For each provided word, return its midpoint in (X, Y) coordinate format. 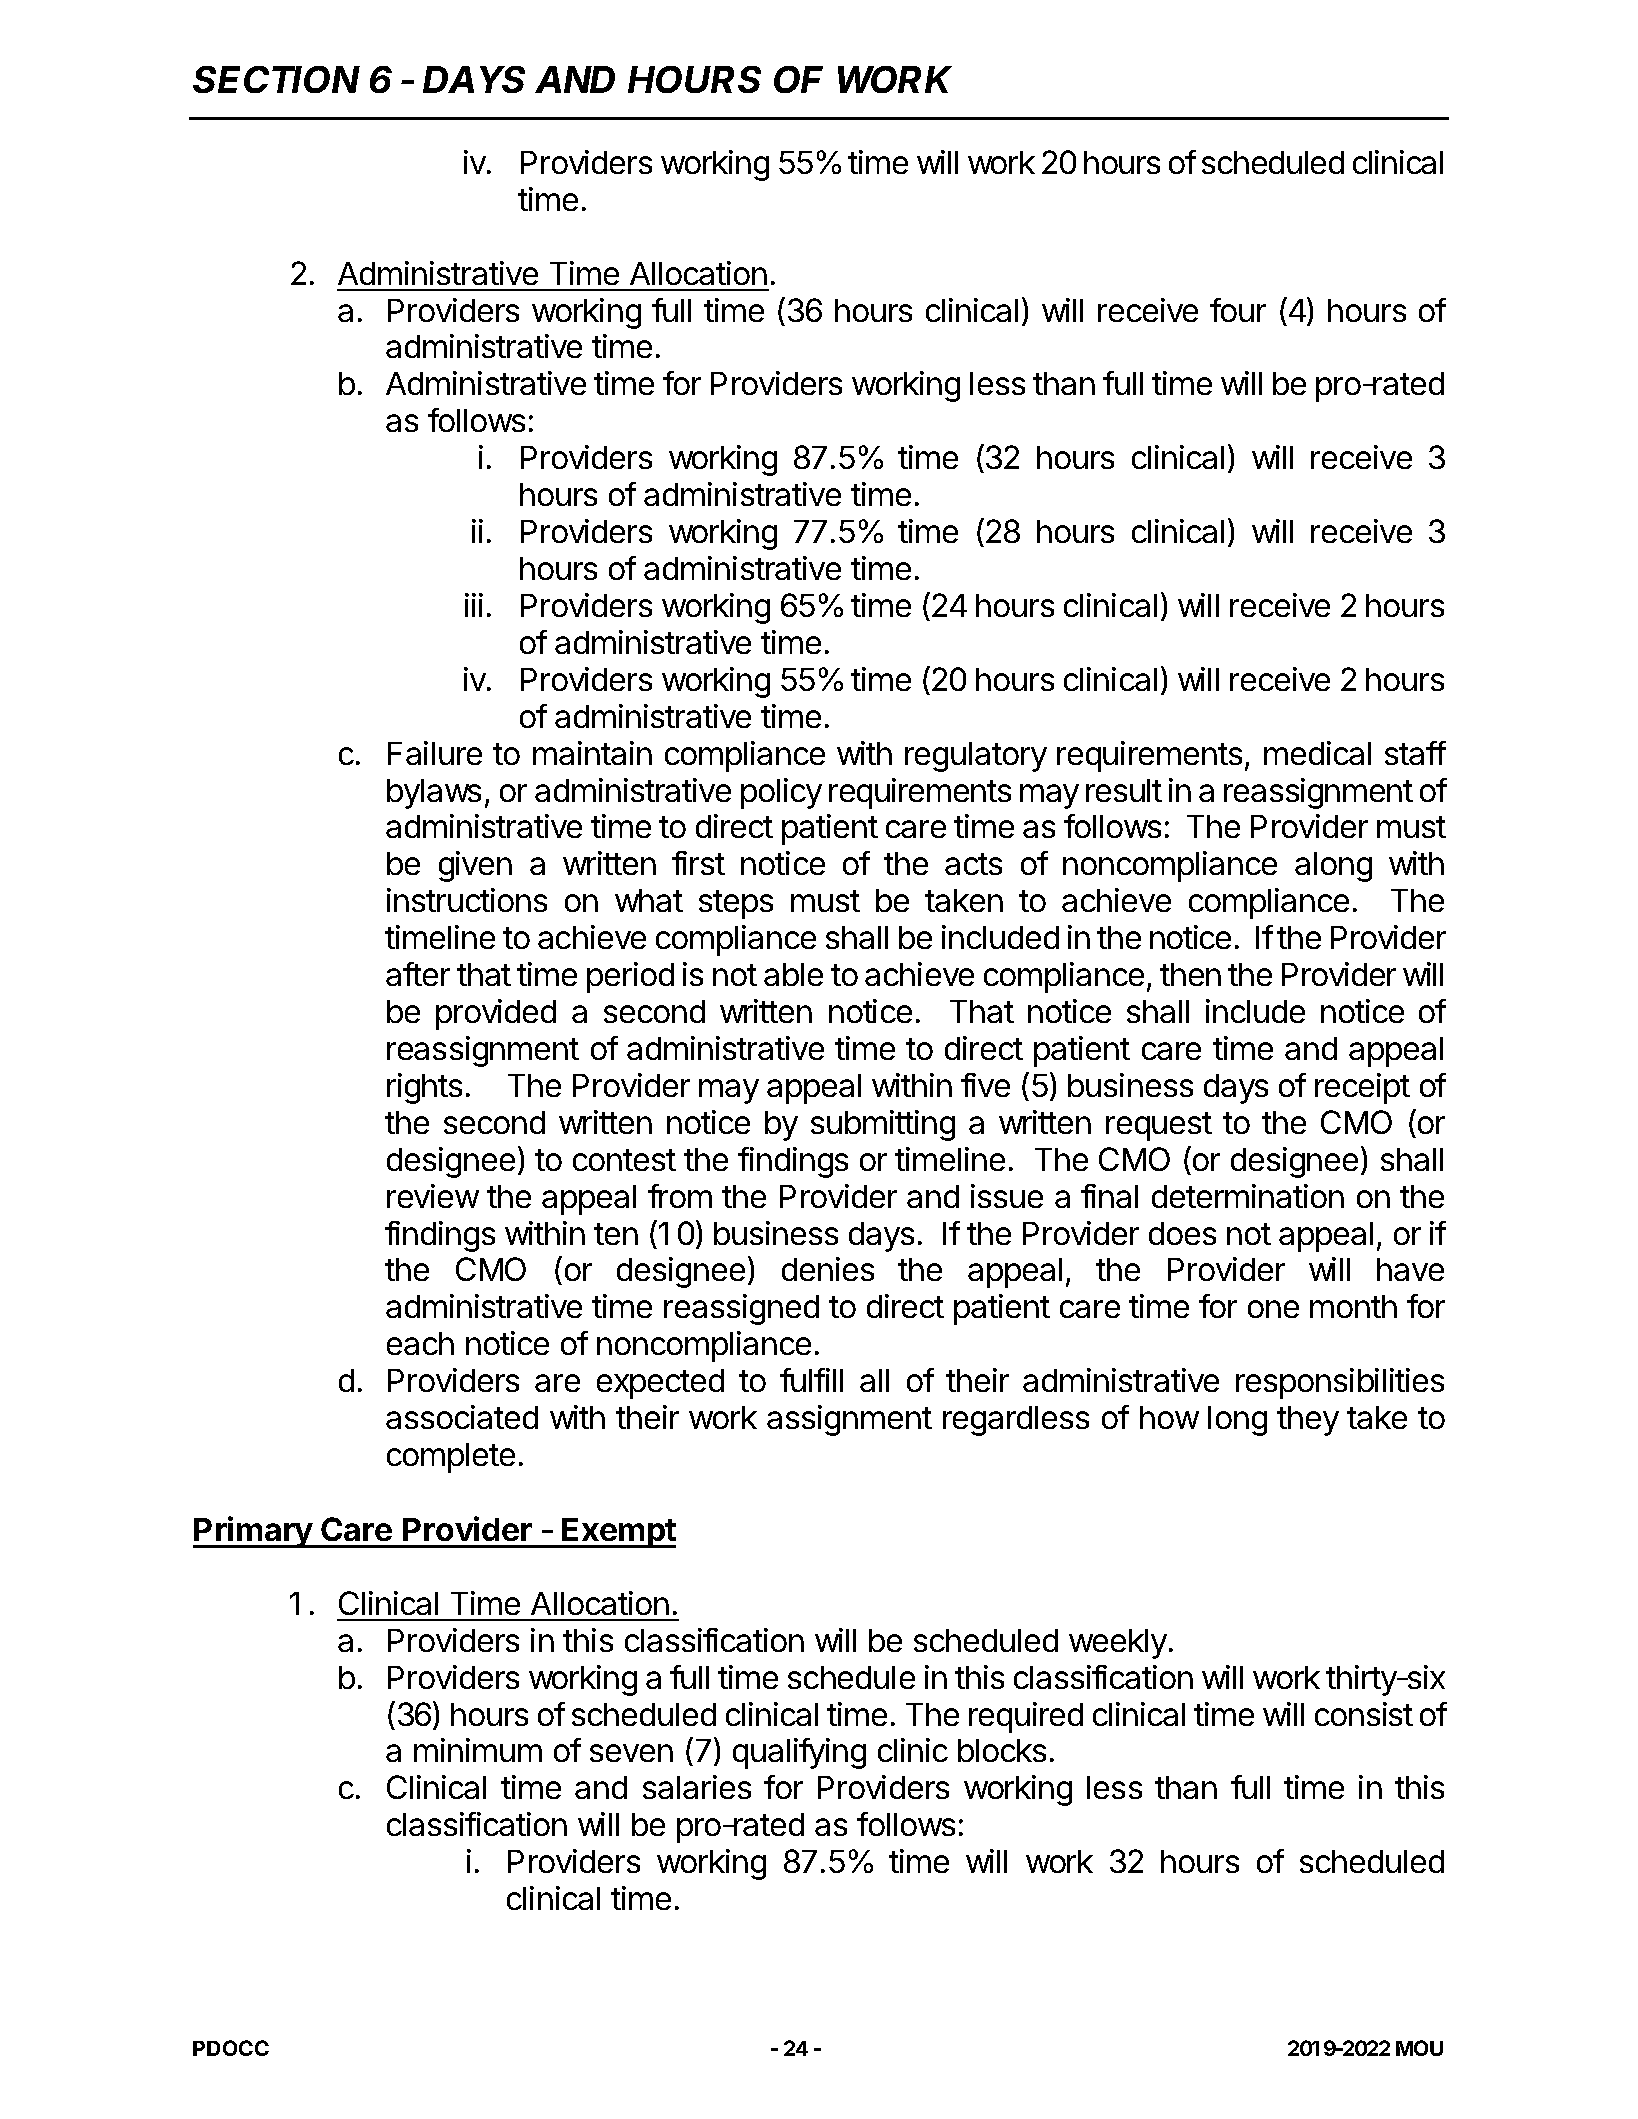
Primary (254, 1532)
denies (828, 1269)
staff (1415, 753)
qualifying (799, 1753)
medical (1317, 753)
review (433, 1196)
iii (474, 605)
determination (1248, 1196)
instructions (467, 900)
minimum (478, 1750)
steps (736, 904)
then (1190, 974)
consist (1364, 1714)
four (1238, 310)
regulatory (976, 757)
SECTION (276, 79)
